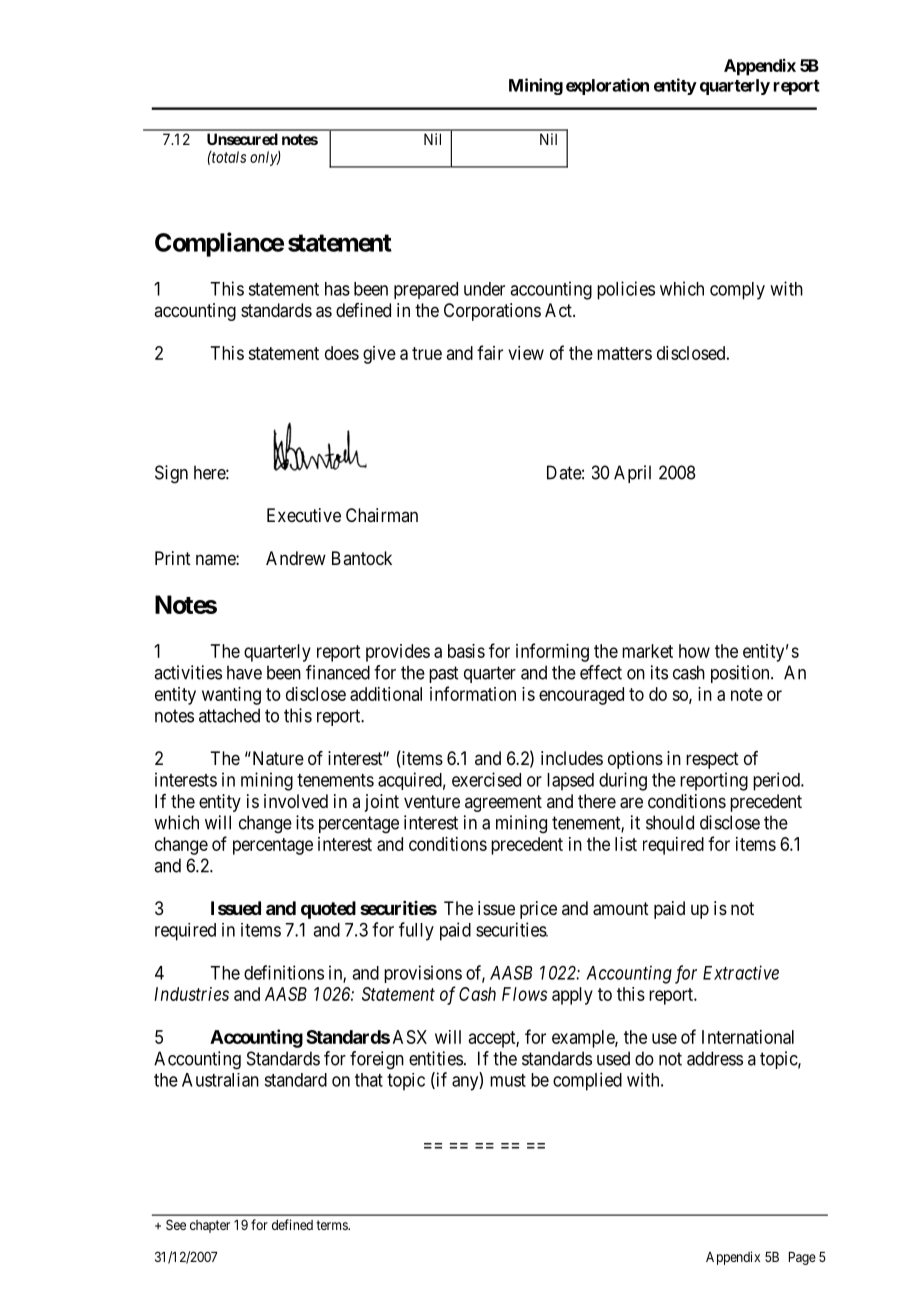 This screenshot has width=924, height=1308. What do you see at coordinates (342, 353) in the screenshot?
I see `does` at bounding box center [342, 353].
